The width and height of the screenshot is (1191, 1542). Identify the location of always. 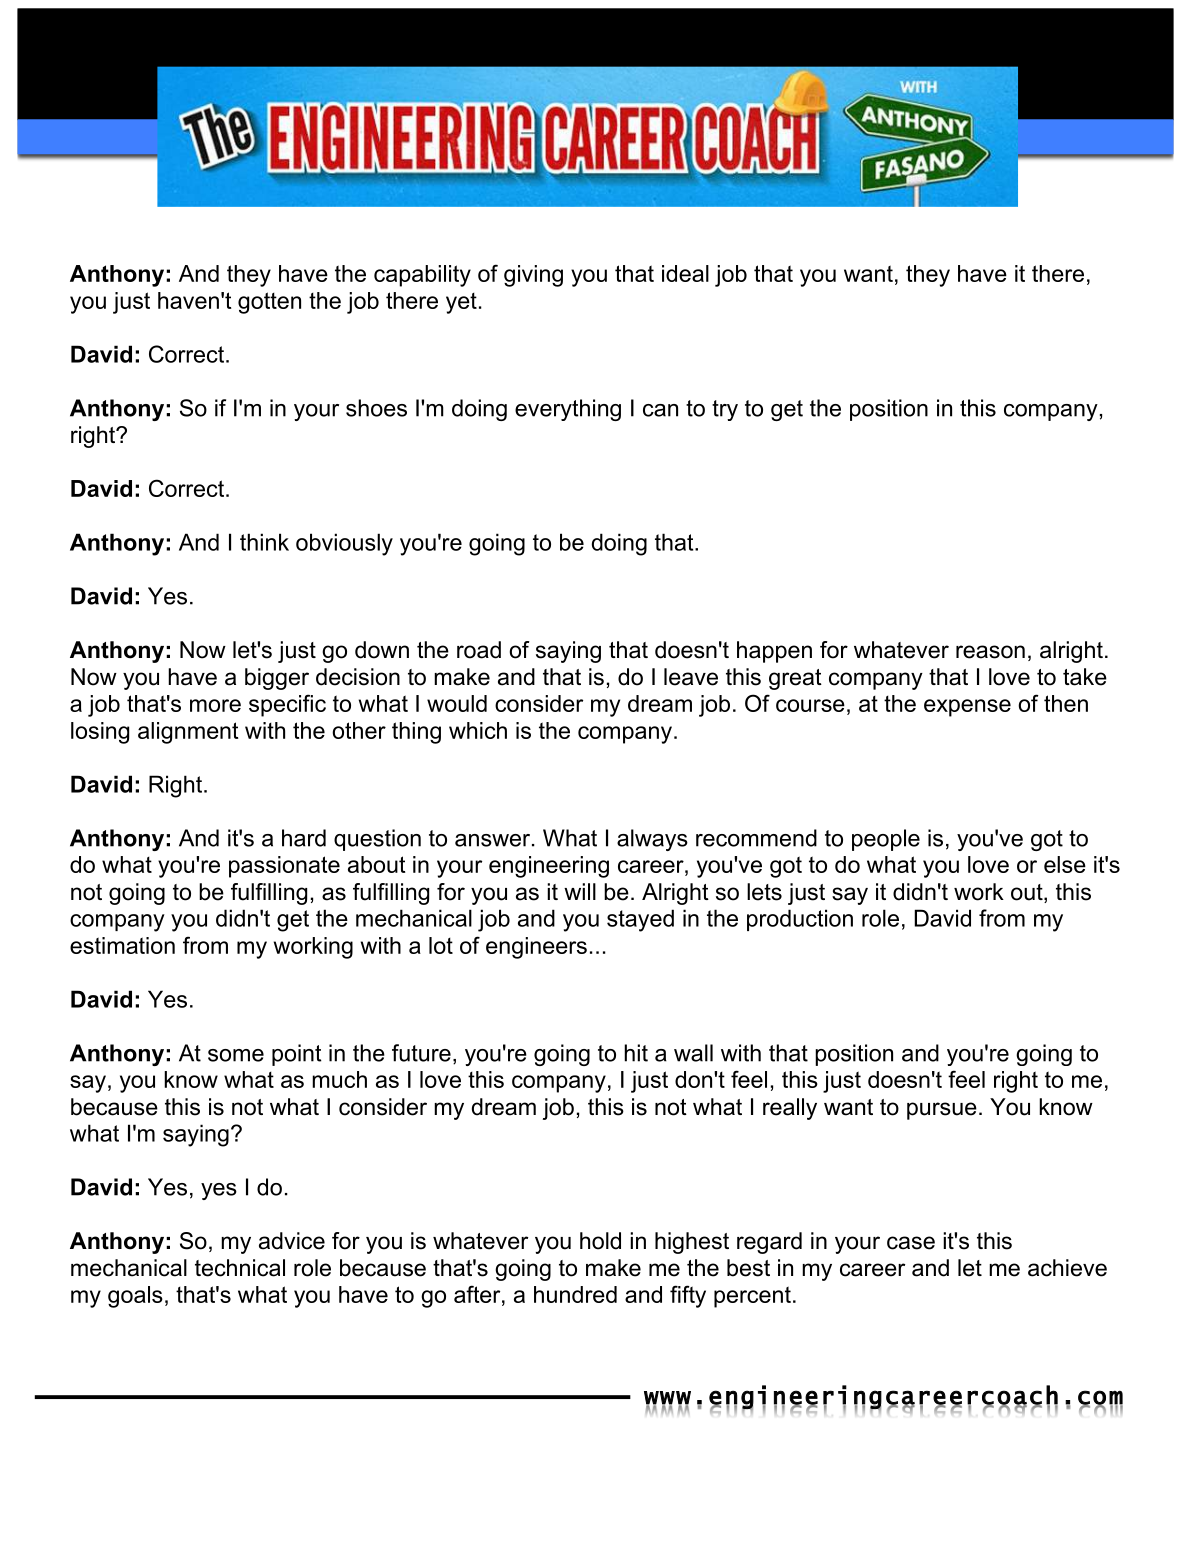
(652, 840).
